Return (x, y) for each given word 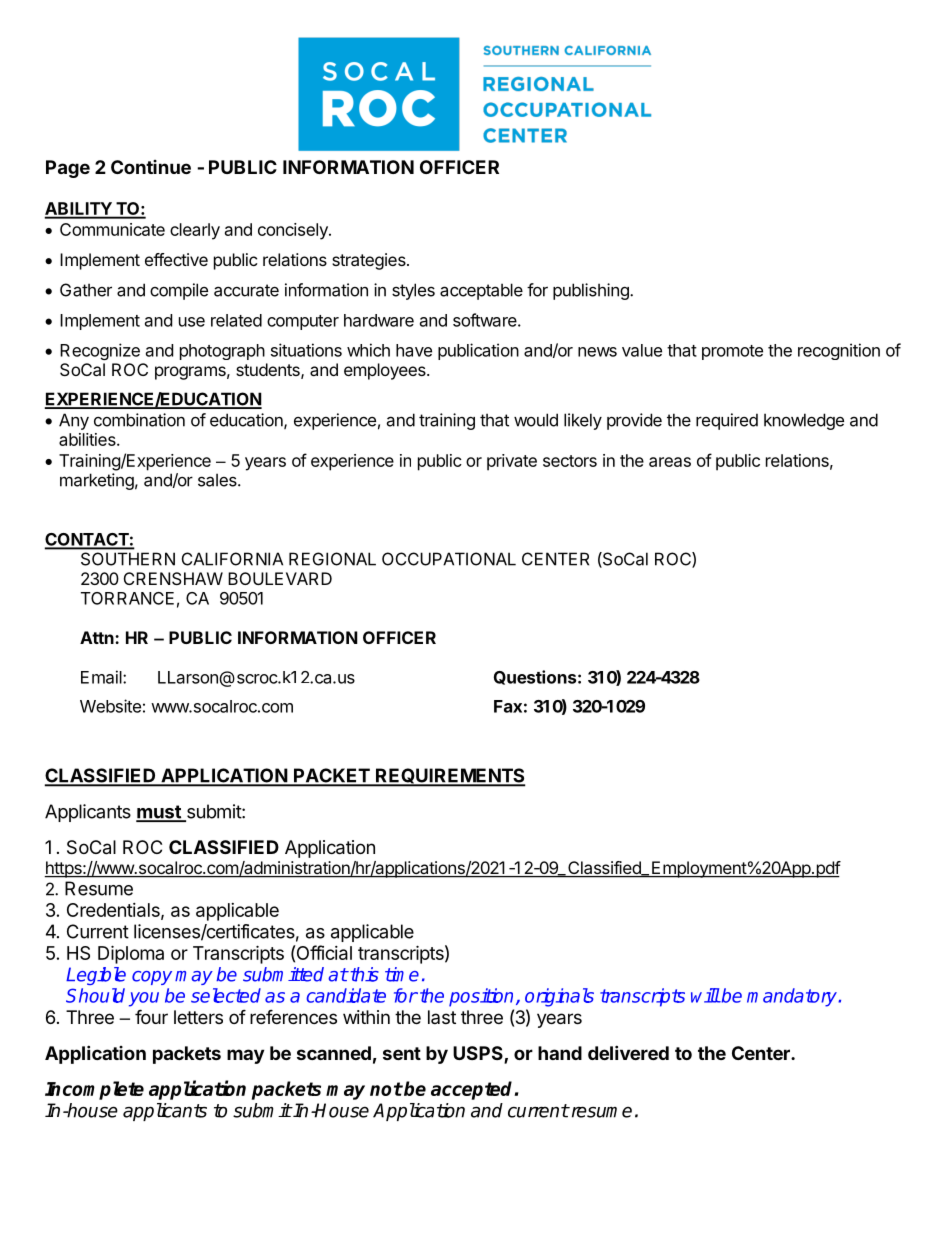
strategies (370, 261)
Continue (151, 167)
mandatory (793, 997)
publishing (592, 291)
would (536, 420)
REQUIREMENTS (450, 777)
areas (670, 462)
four (151, 1016)
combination (139, 420)
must (159, 813)
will (705, 995)
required (727, 421)
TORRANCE (127, 598)
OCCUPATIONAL (449, 559)
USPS (479, 1054)
